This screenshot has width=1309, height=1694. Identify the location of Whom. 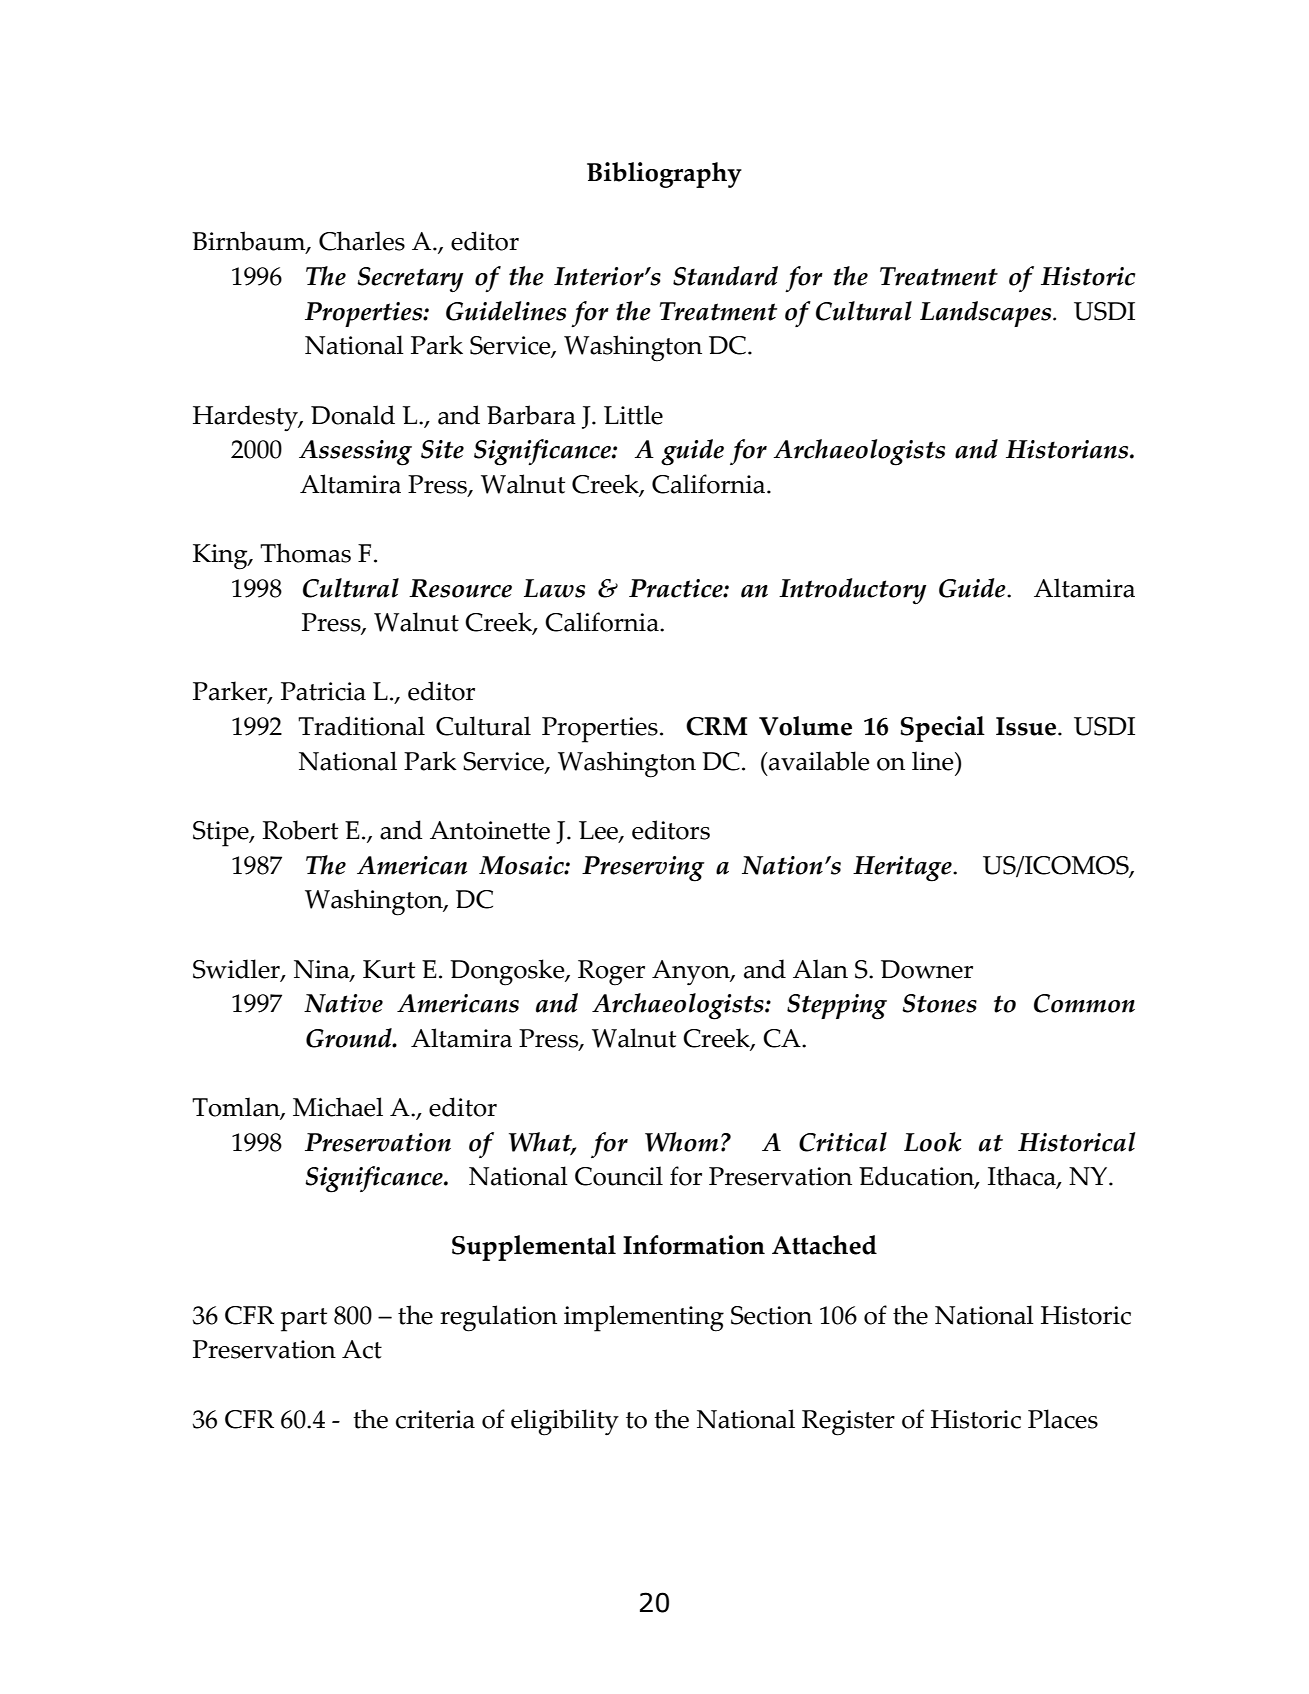
(682, 1142).
